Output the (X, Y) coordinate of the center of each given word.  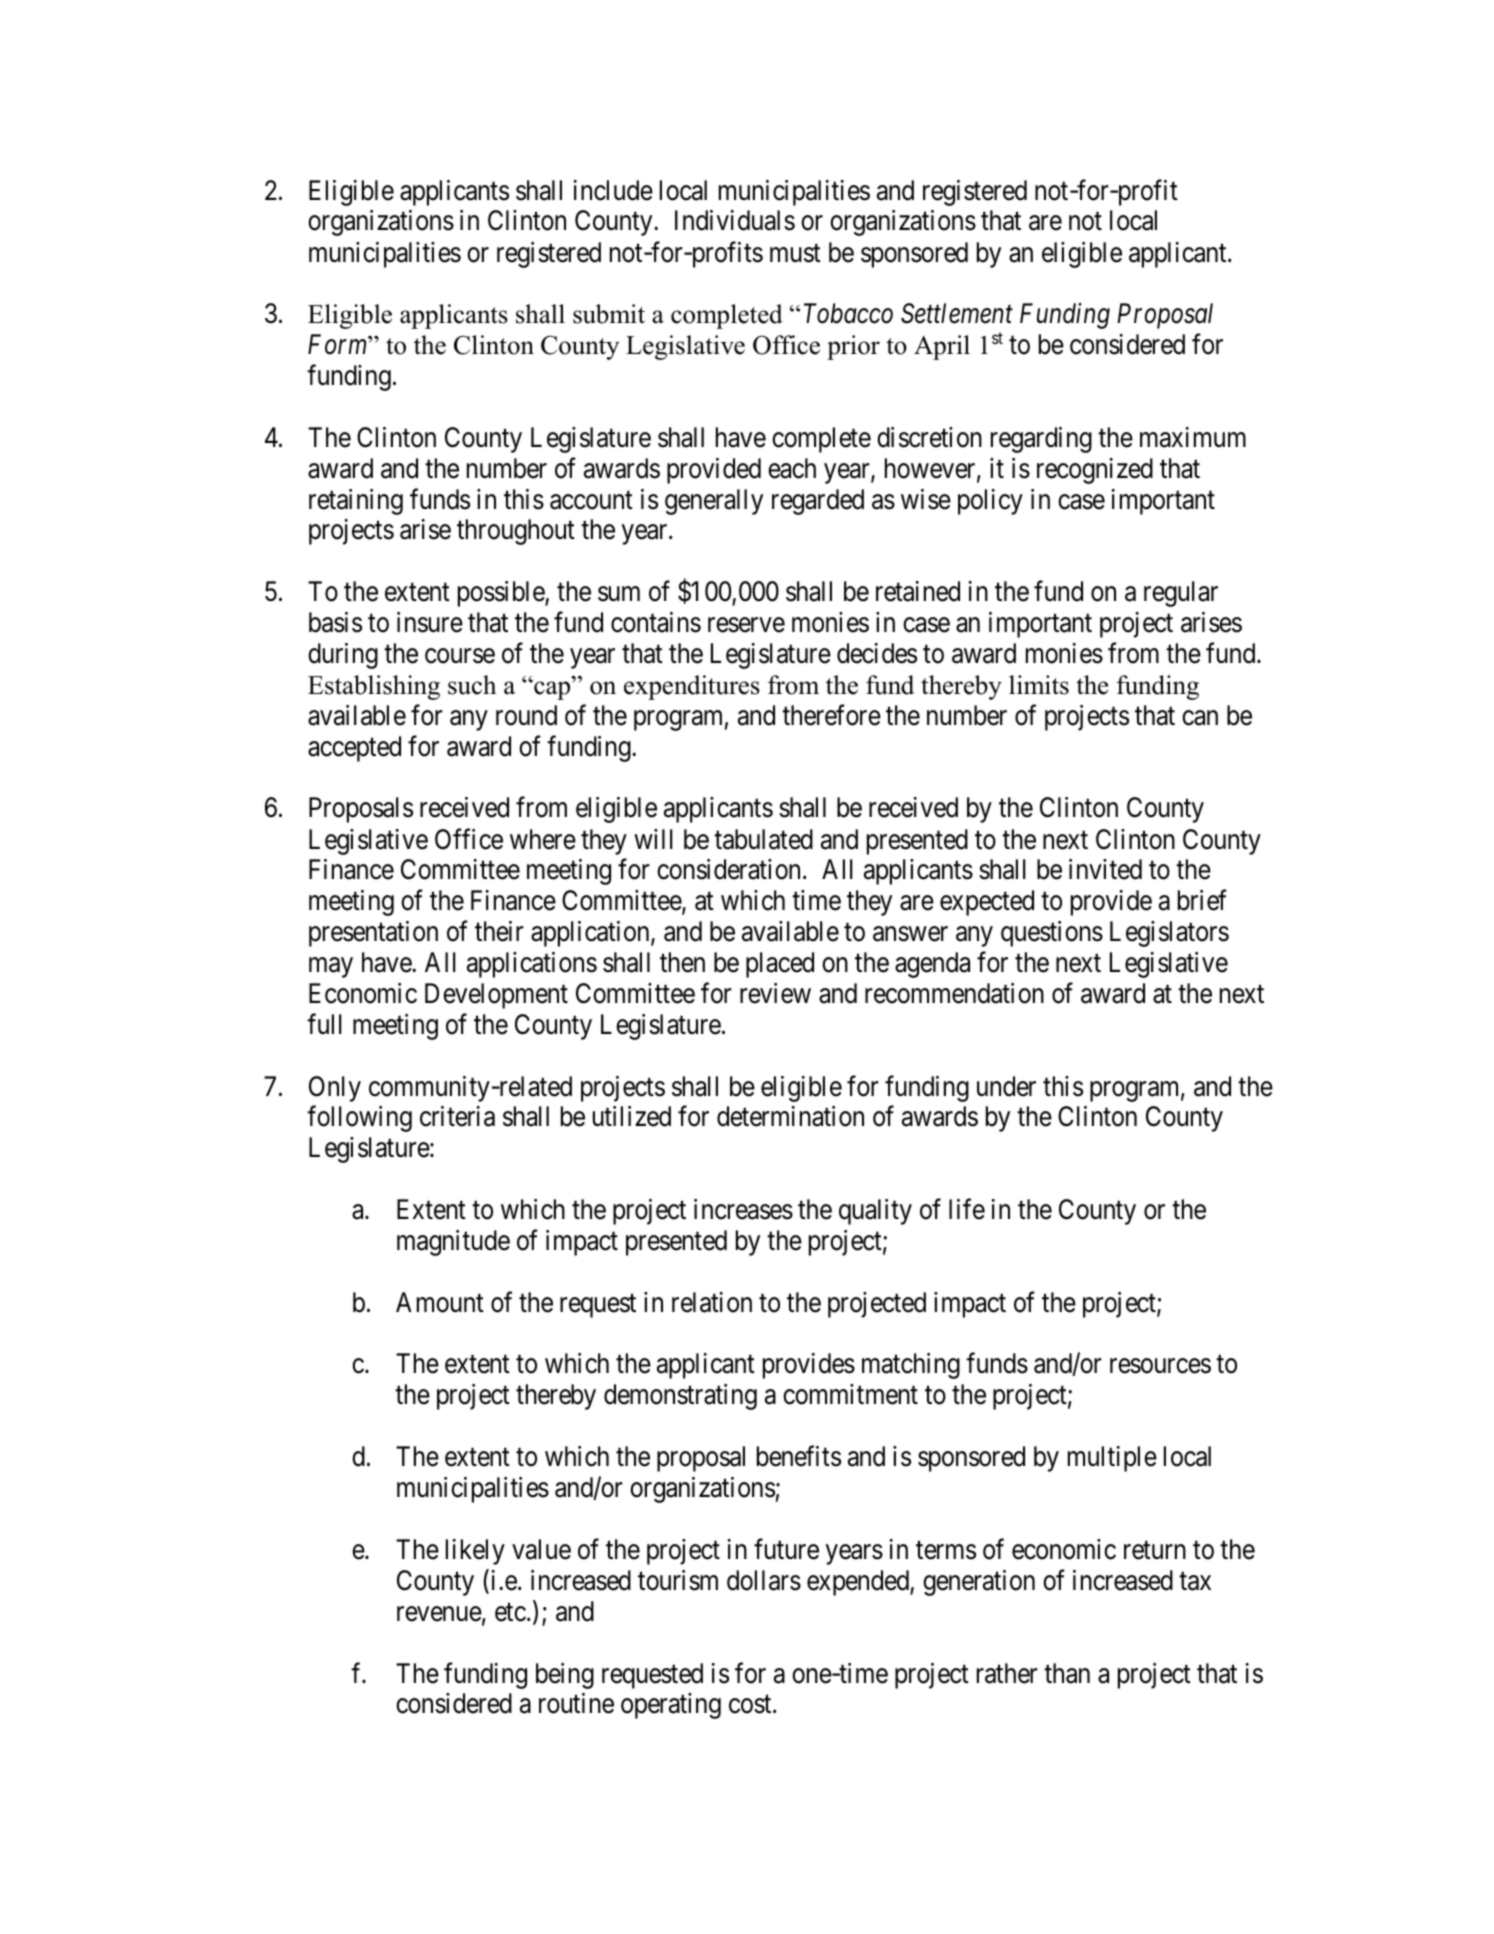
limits (1039, 685)
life (967, 1209)
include (613, 190)
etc (510, 1612)
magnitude (453, 1243)
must (795, 253)
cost (751, 1705)
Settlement (957, 313)
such (472, 685)
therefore (831, 715)
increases (743, 1209)
